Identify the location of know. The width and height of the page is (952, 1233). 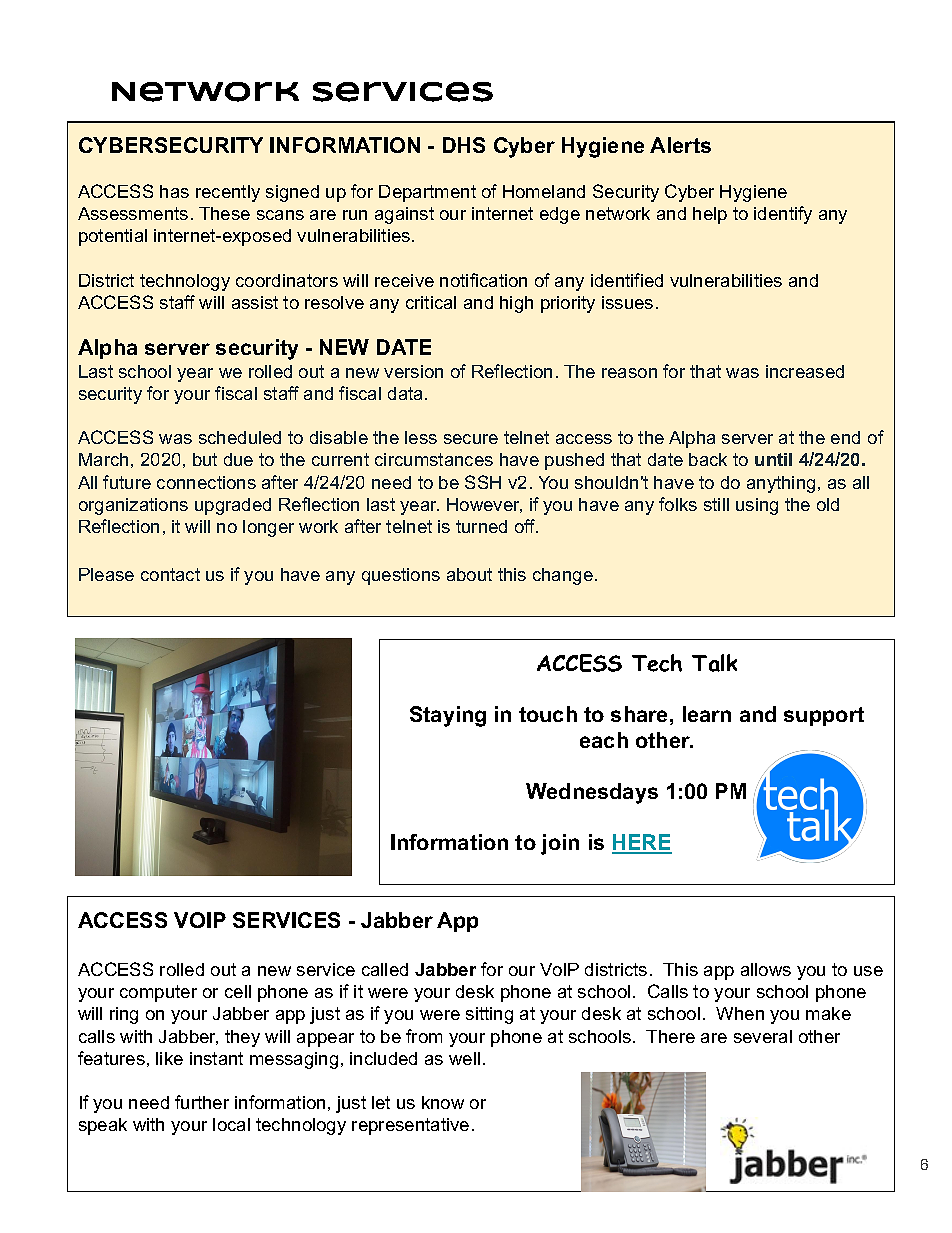
(443, 1102).
